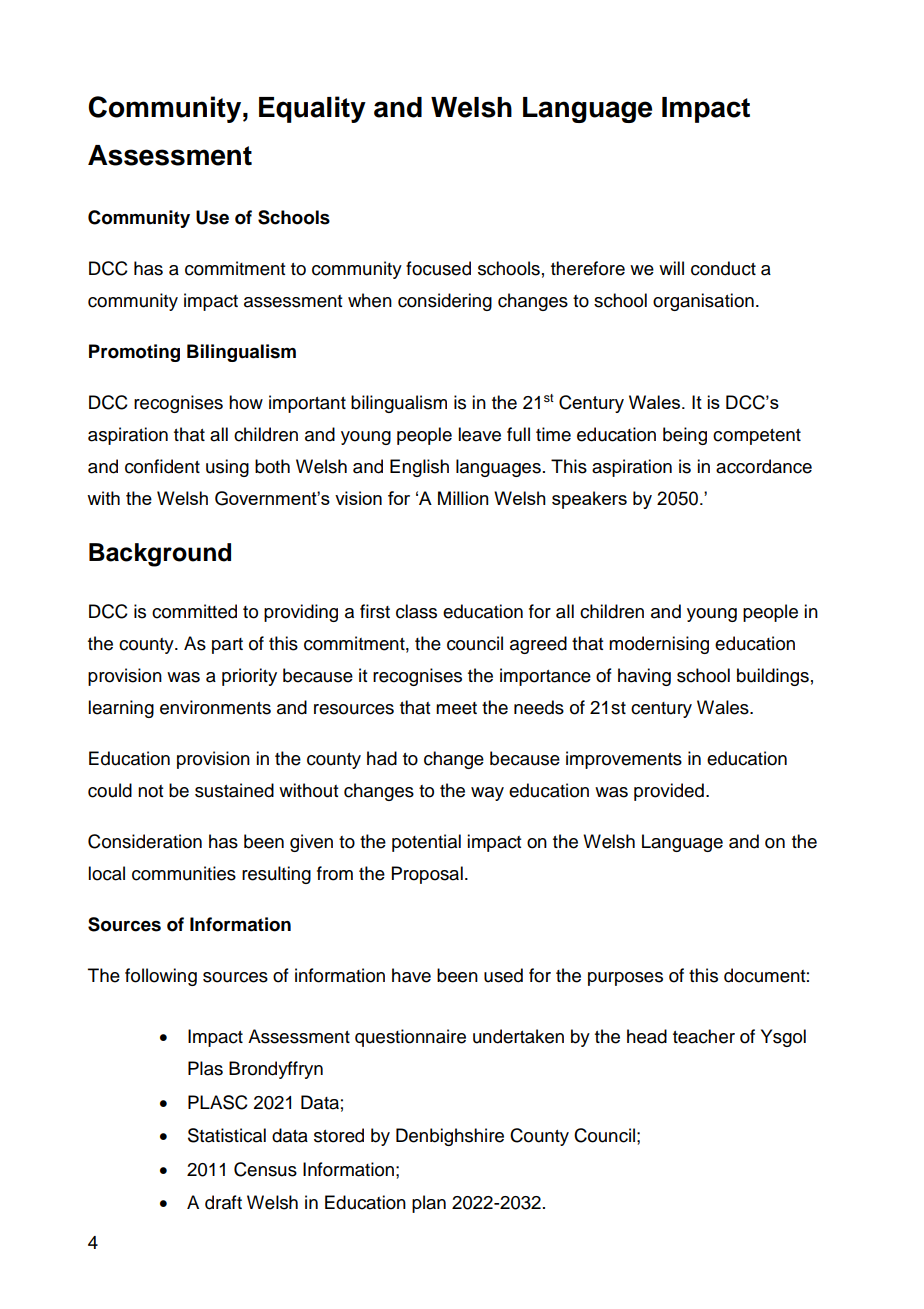 The height and width of the screenshot is (1309, 924). Describe the element at coordinates (625, 979) in the screenshot. I see `purposes` at that location.
